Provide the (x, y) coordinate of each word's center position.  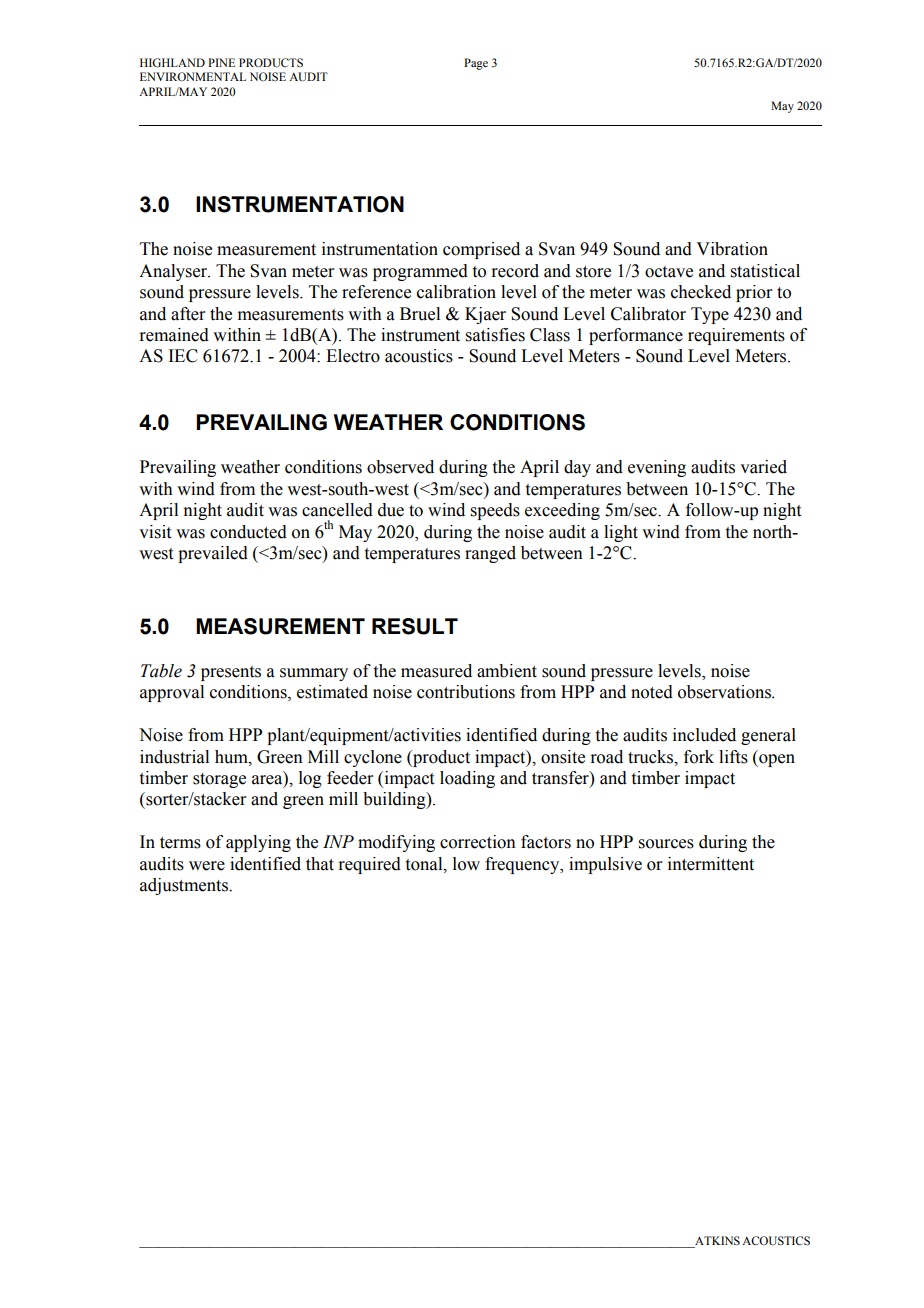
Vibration (732, 249)
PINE (221, 62)
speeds (495, 511)
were (207, 866)
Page (476, 64)
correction (478, 842)
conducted (248, 532)
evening (657, 468)
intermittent (711, 864)
